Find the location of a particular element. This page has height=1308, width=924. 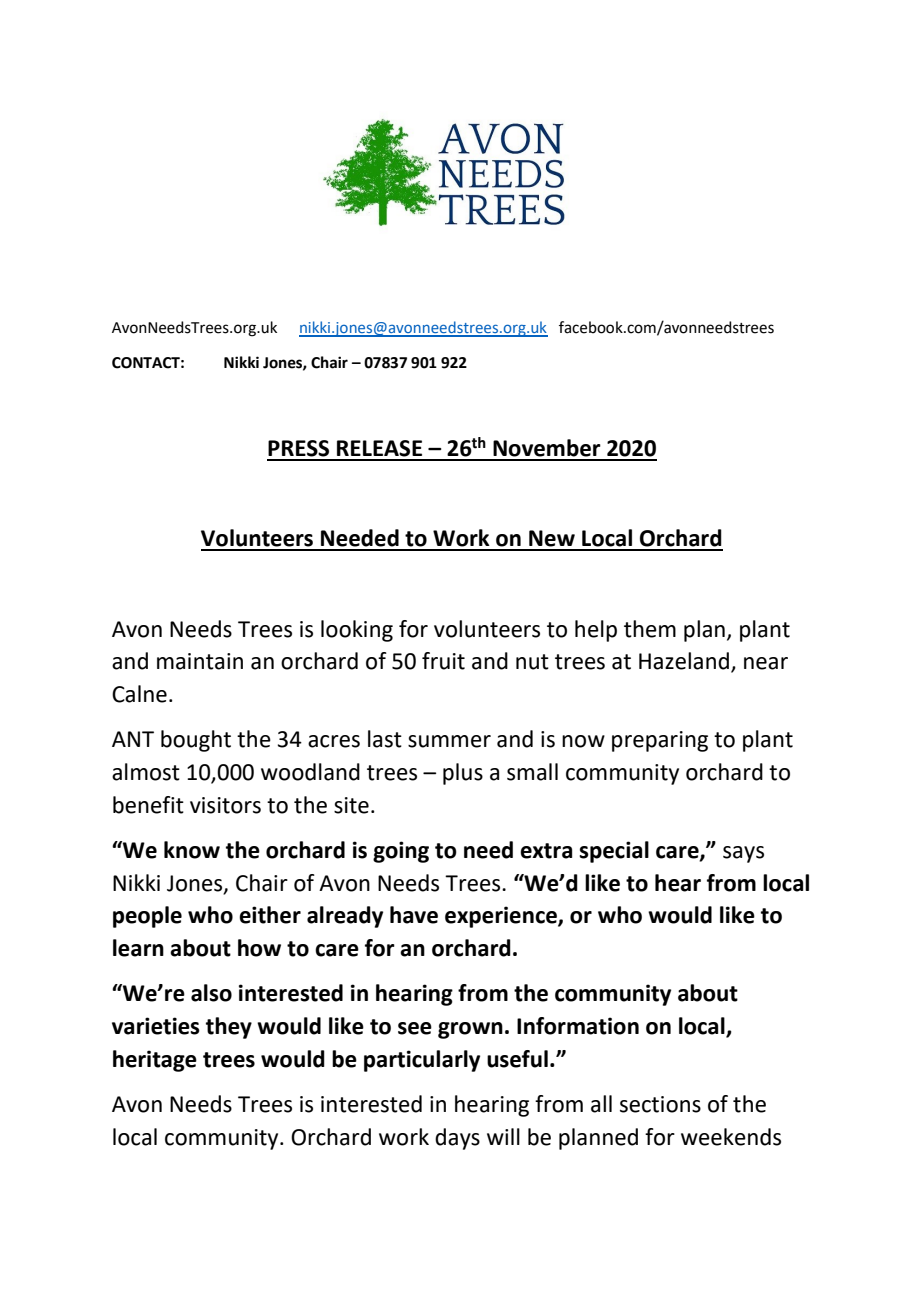

have is located at coordinates (414, 915).
